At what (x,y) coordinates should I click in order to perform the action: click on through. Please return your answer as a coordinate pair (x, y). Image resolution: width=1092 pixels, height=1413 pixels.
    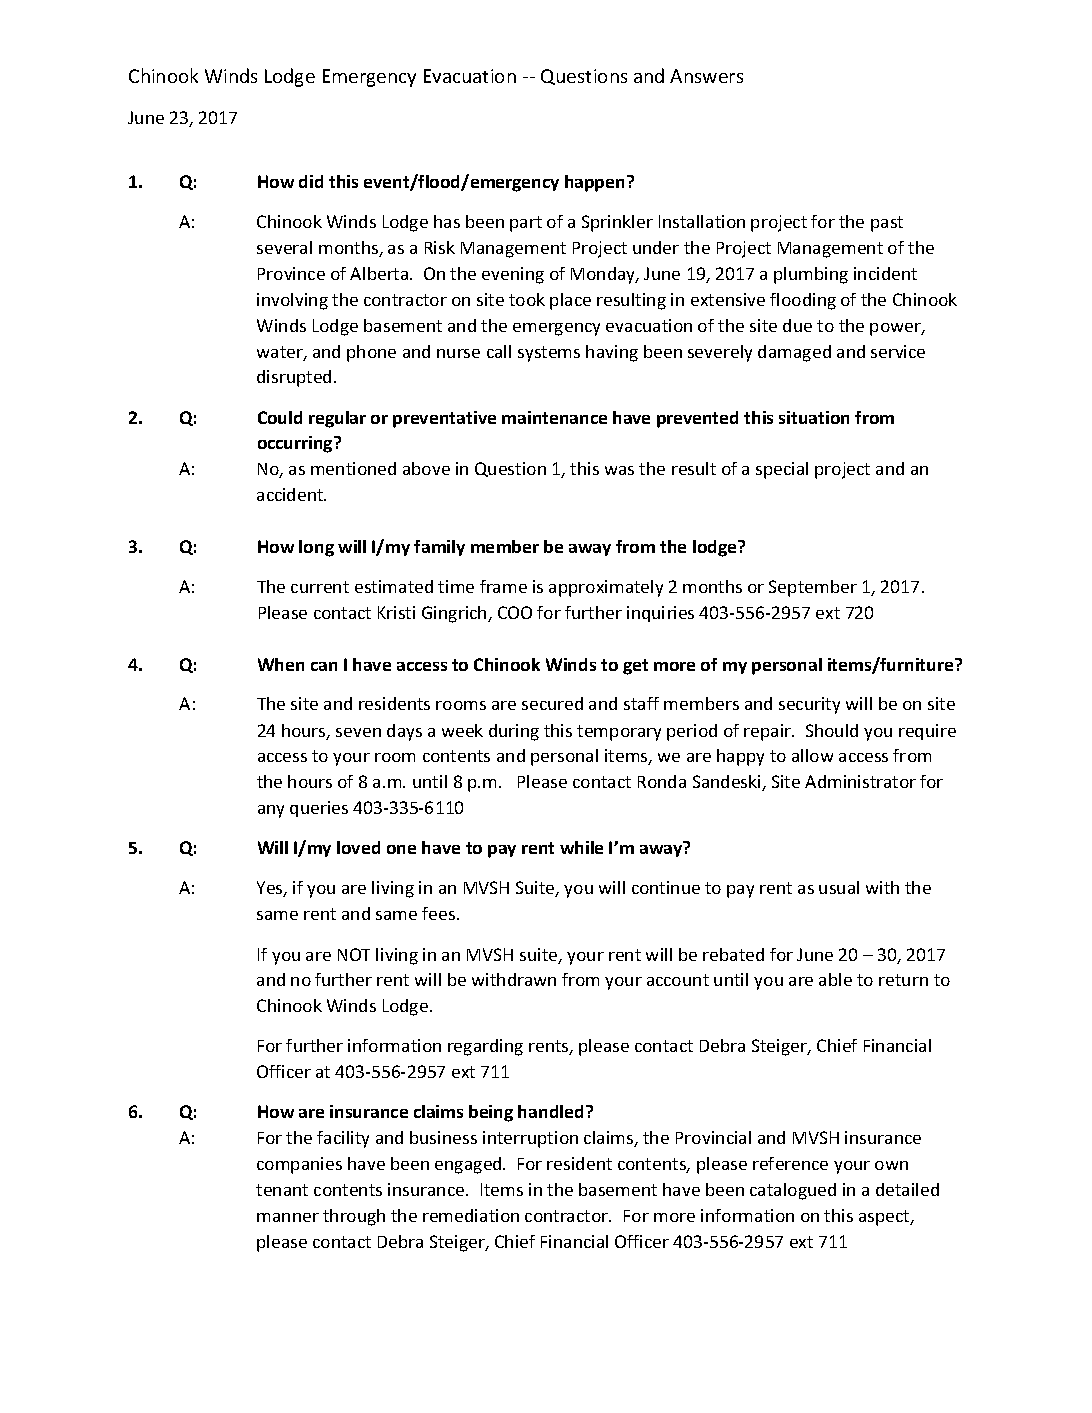
    Looking at the image, I should click on (354, 1217).
